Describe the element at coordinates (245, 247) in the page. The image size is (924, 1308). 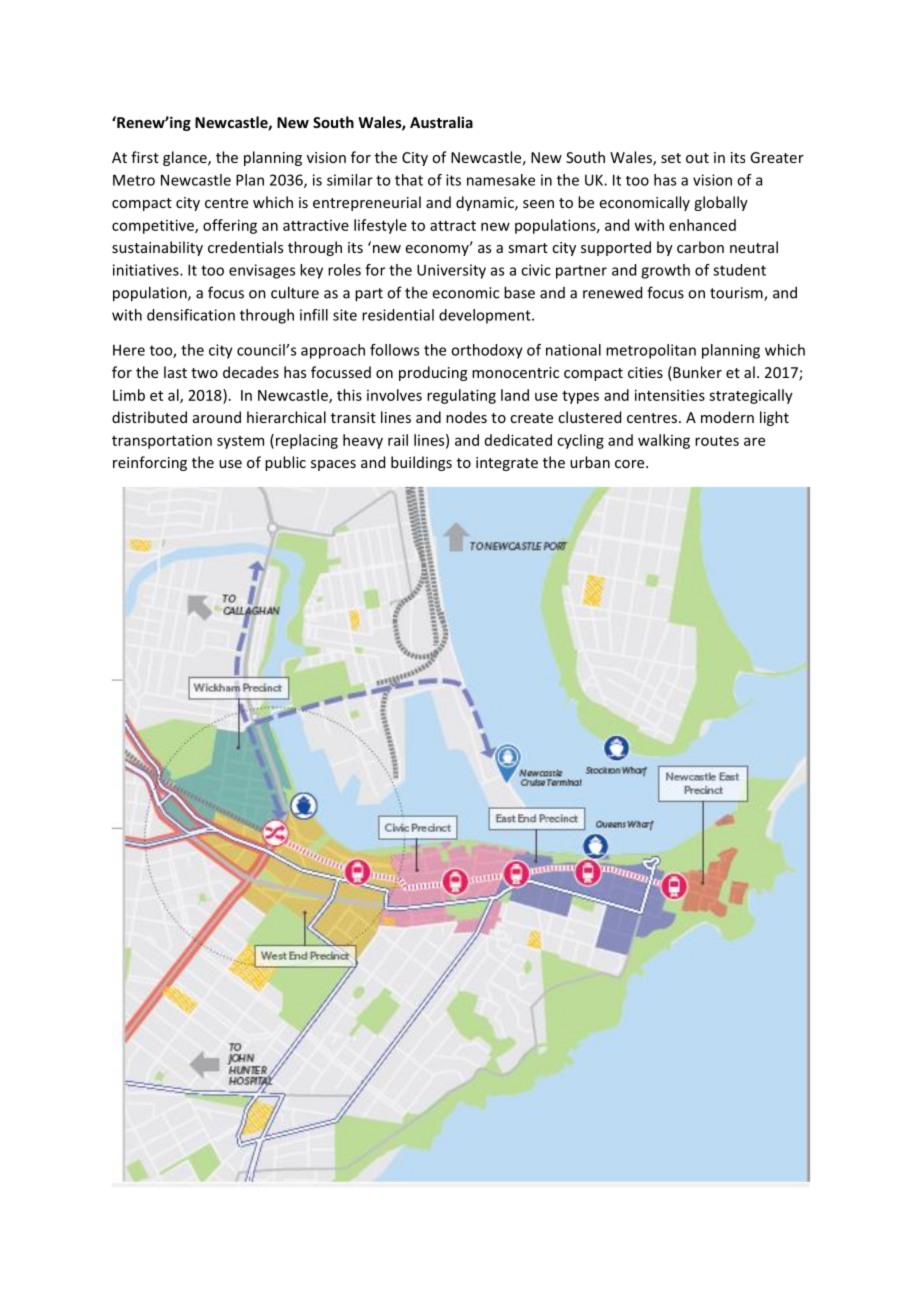
I see `credentials` at that location.
